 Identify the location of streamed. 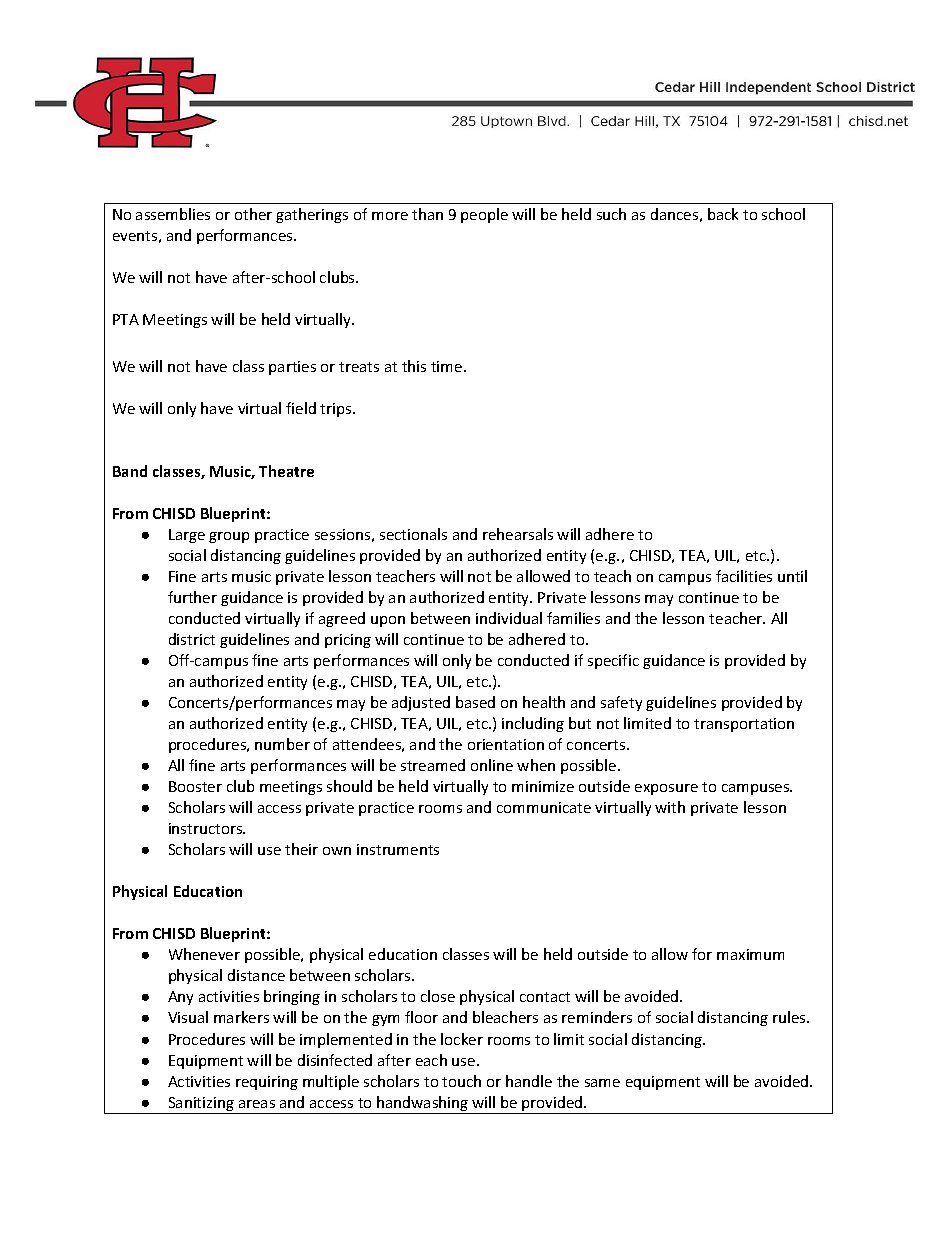
(433, 765).
